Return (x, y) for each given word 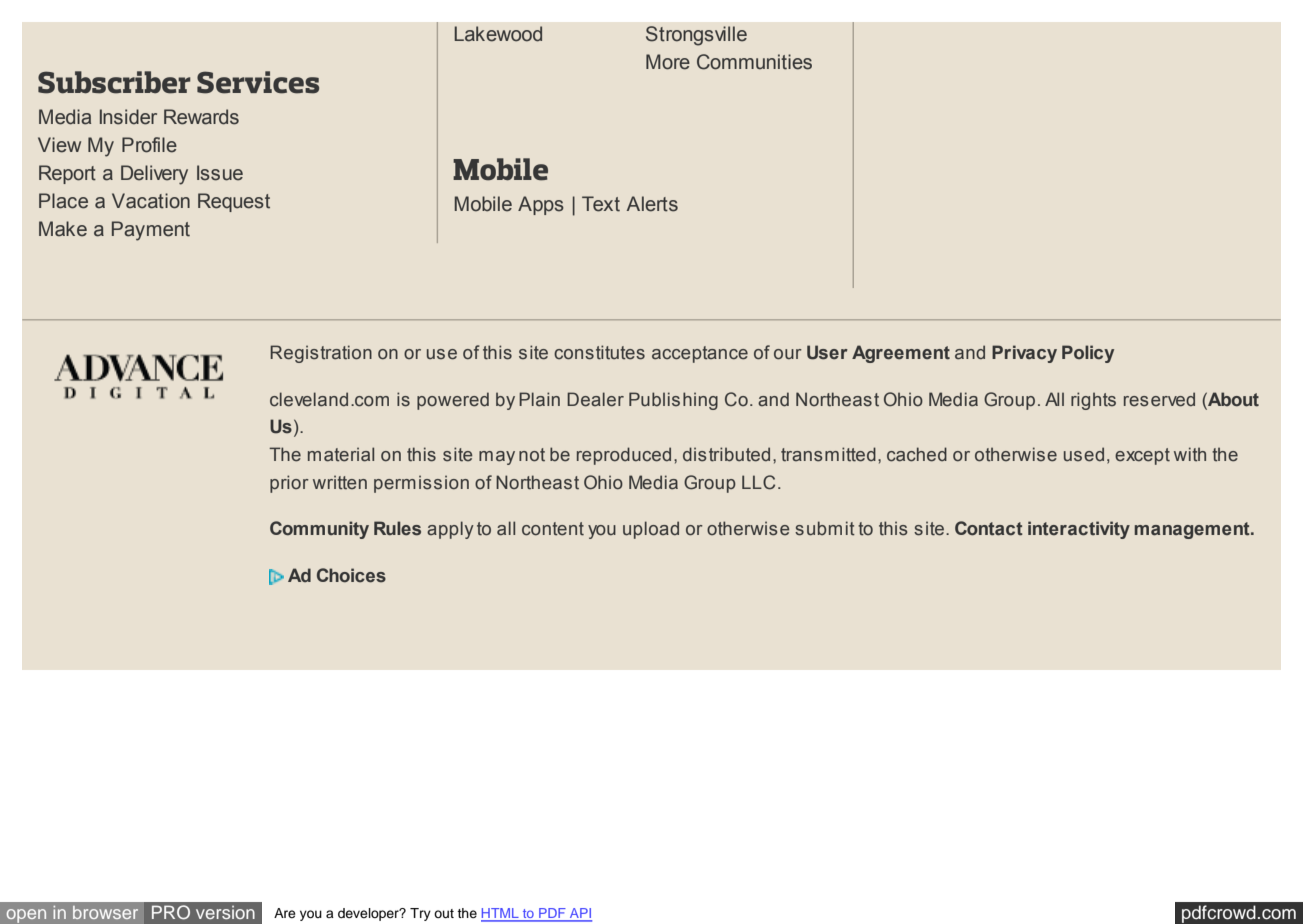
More (668, 62)
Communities (754, 62)
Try (420, 914)
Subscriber (114, 82)
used (1084, 454)
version (225, 912)
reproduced (624, 456)
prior (289, 484)
